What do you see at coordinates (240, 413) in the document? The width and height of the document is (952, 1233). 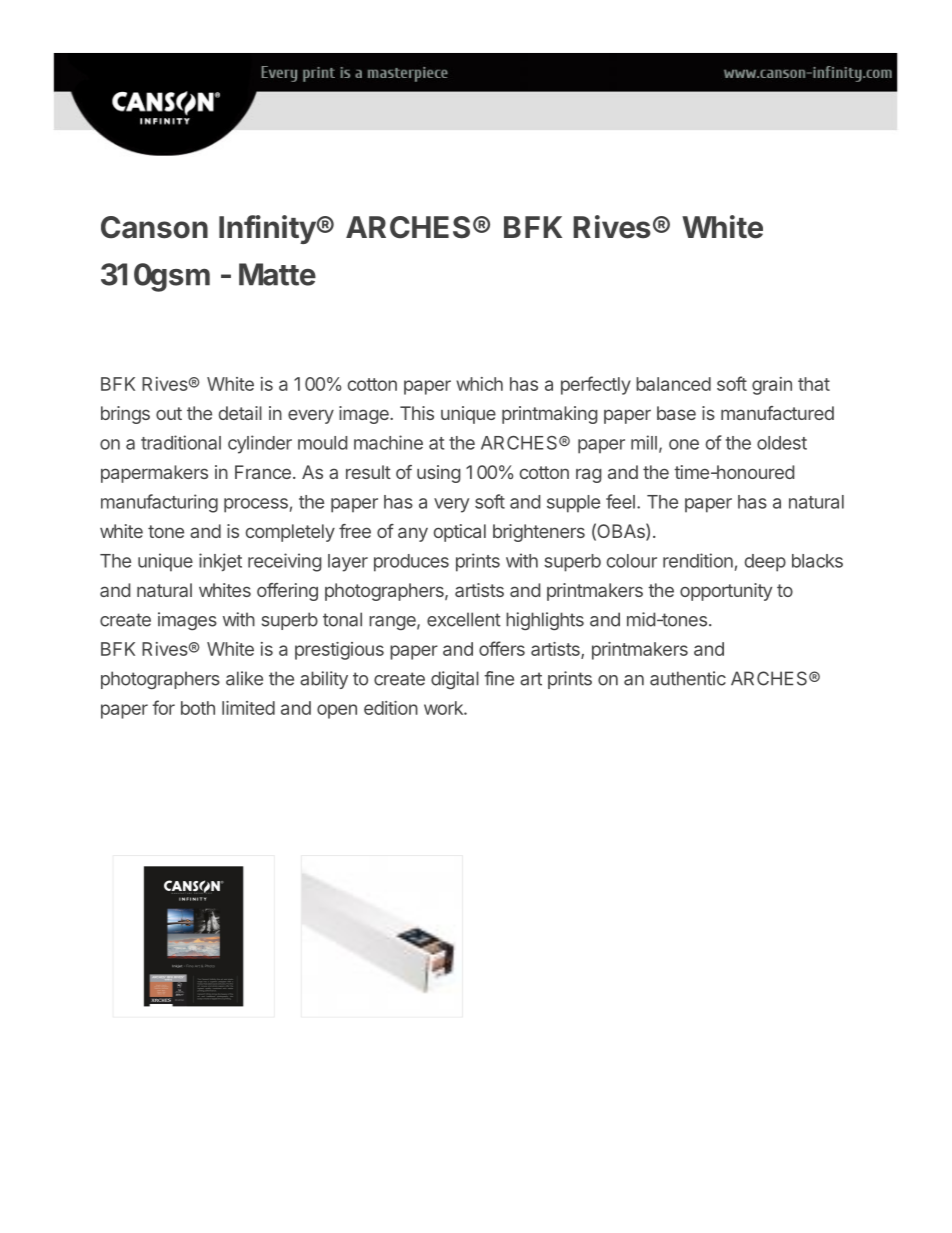 I see `detail` at bounding box center [240, 413].
